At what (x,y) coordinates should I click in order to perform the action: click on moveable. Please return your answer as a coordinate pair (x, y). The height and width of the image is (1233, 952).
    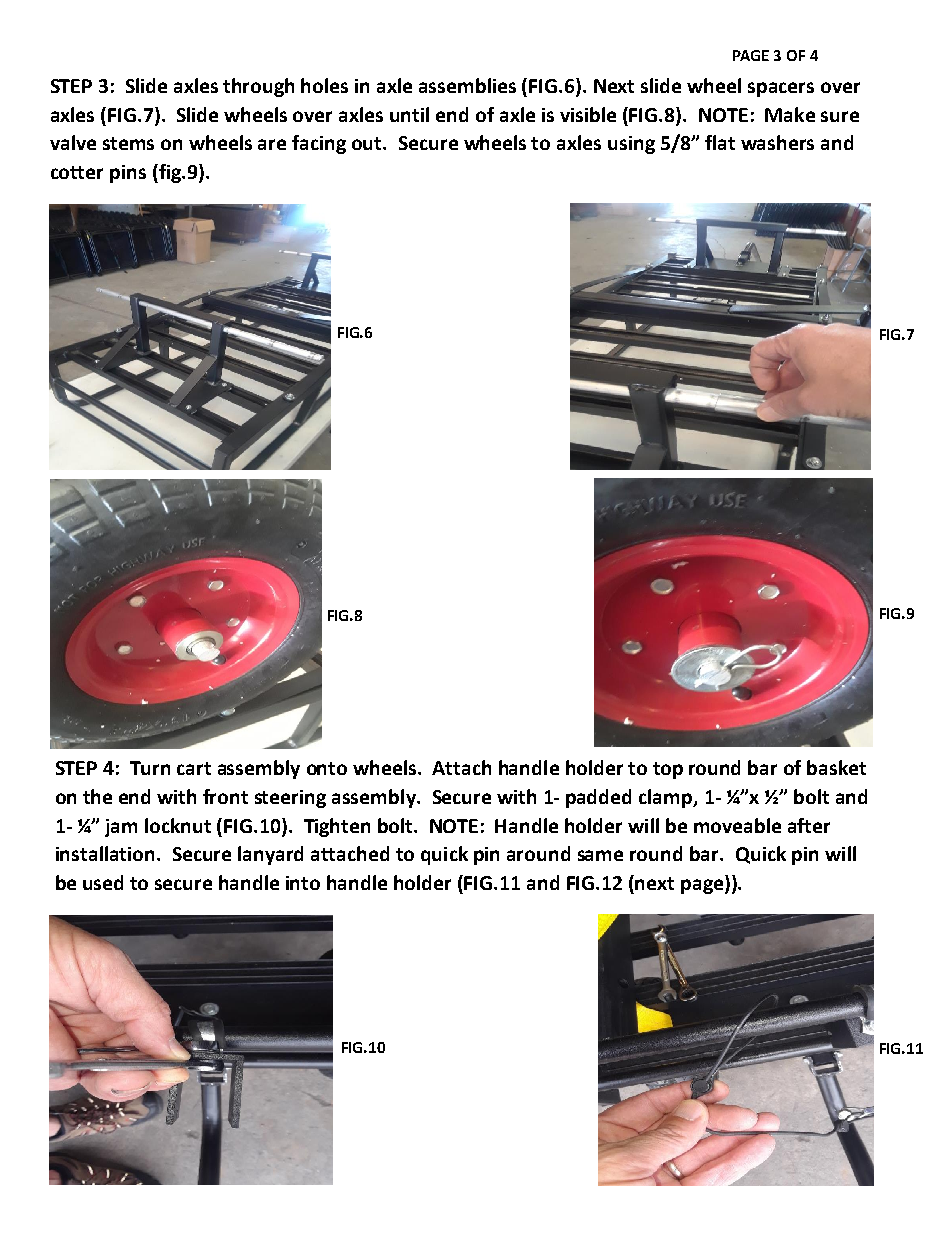
    Looking at the image, I should click on (737, 825).
